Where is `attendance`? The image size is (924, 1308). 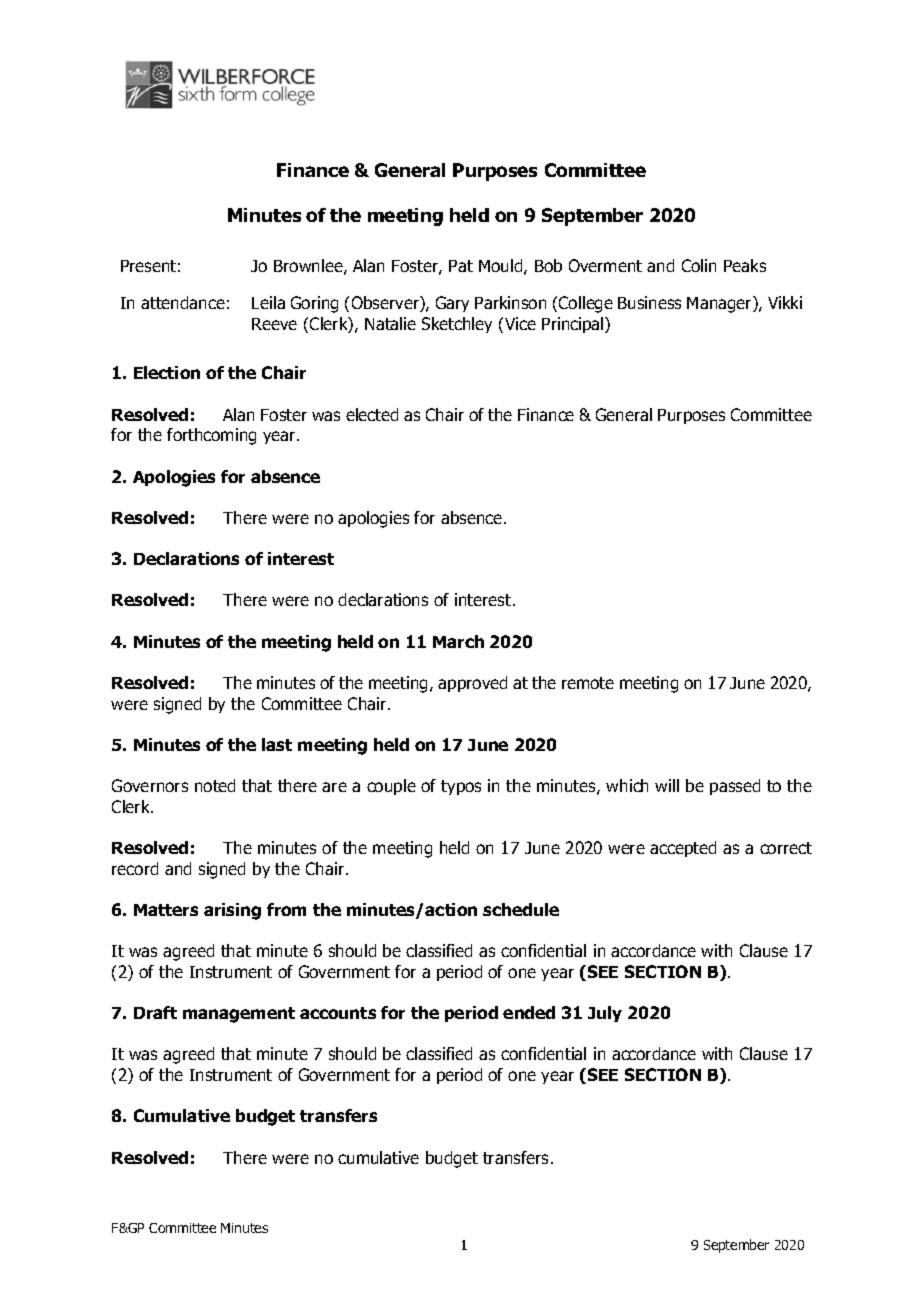
attendance is located at coordinates (183, 302).
